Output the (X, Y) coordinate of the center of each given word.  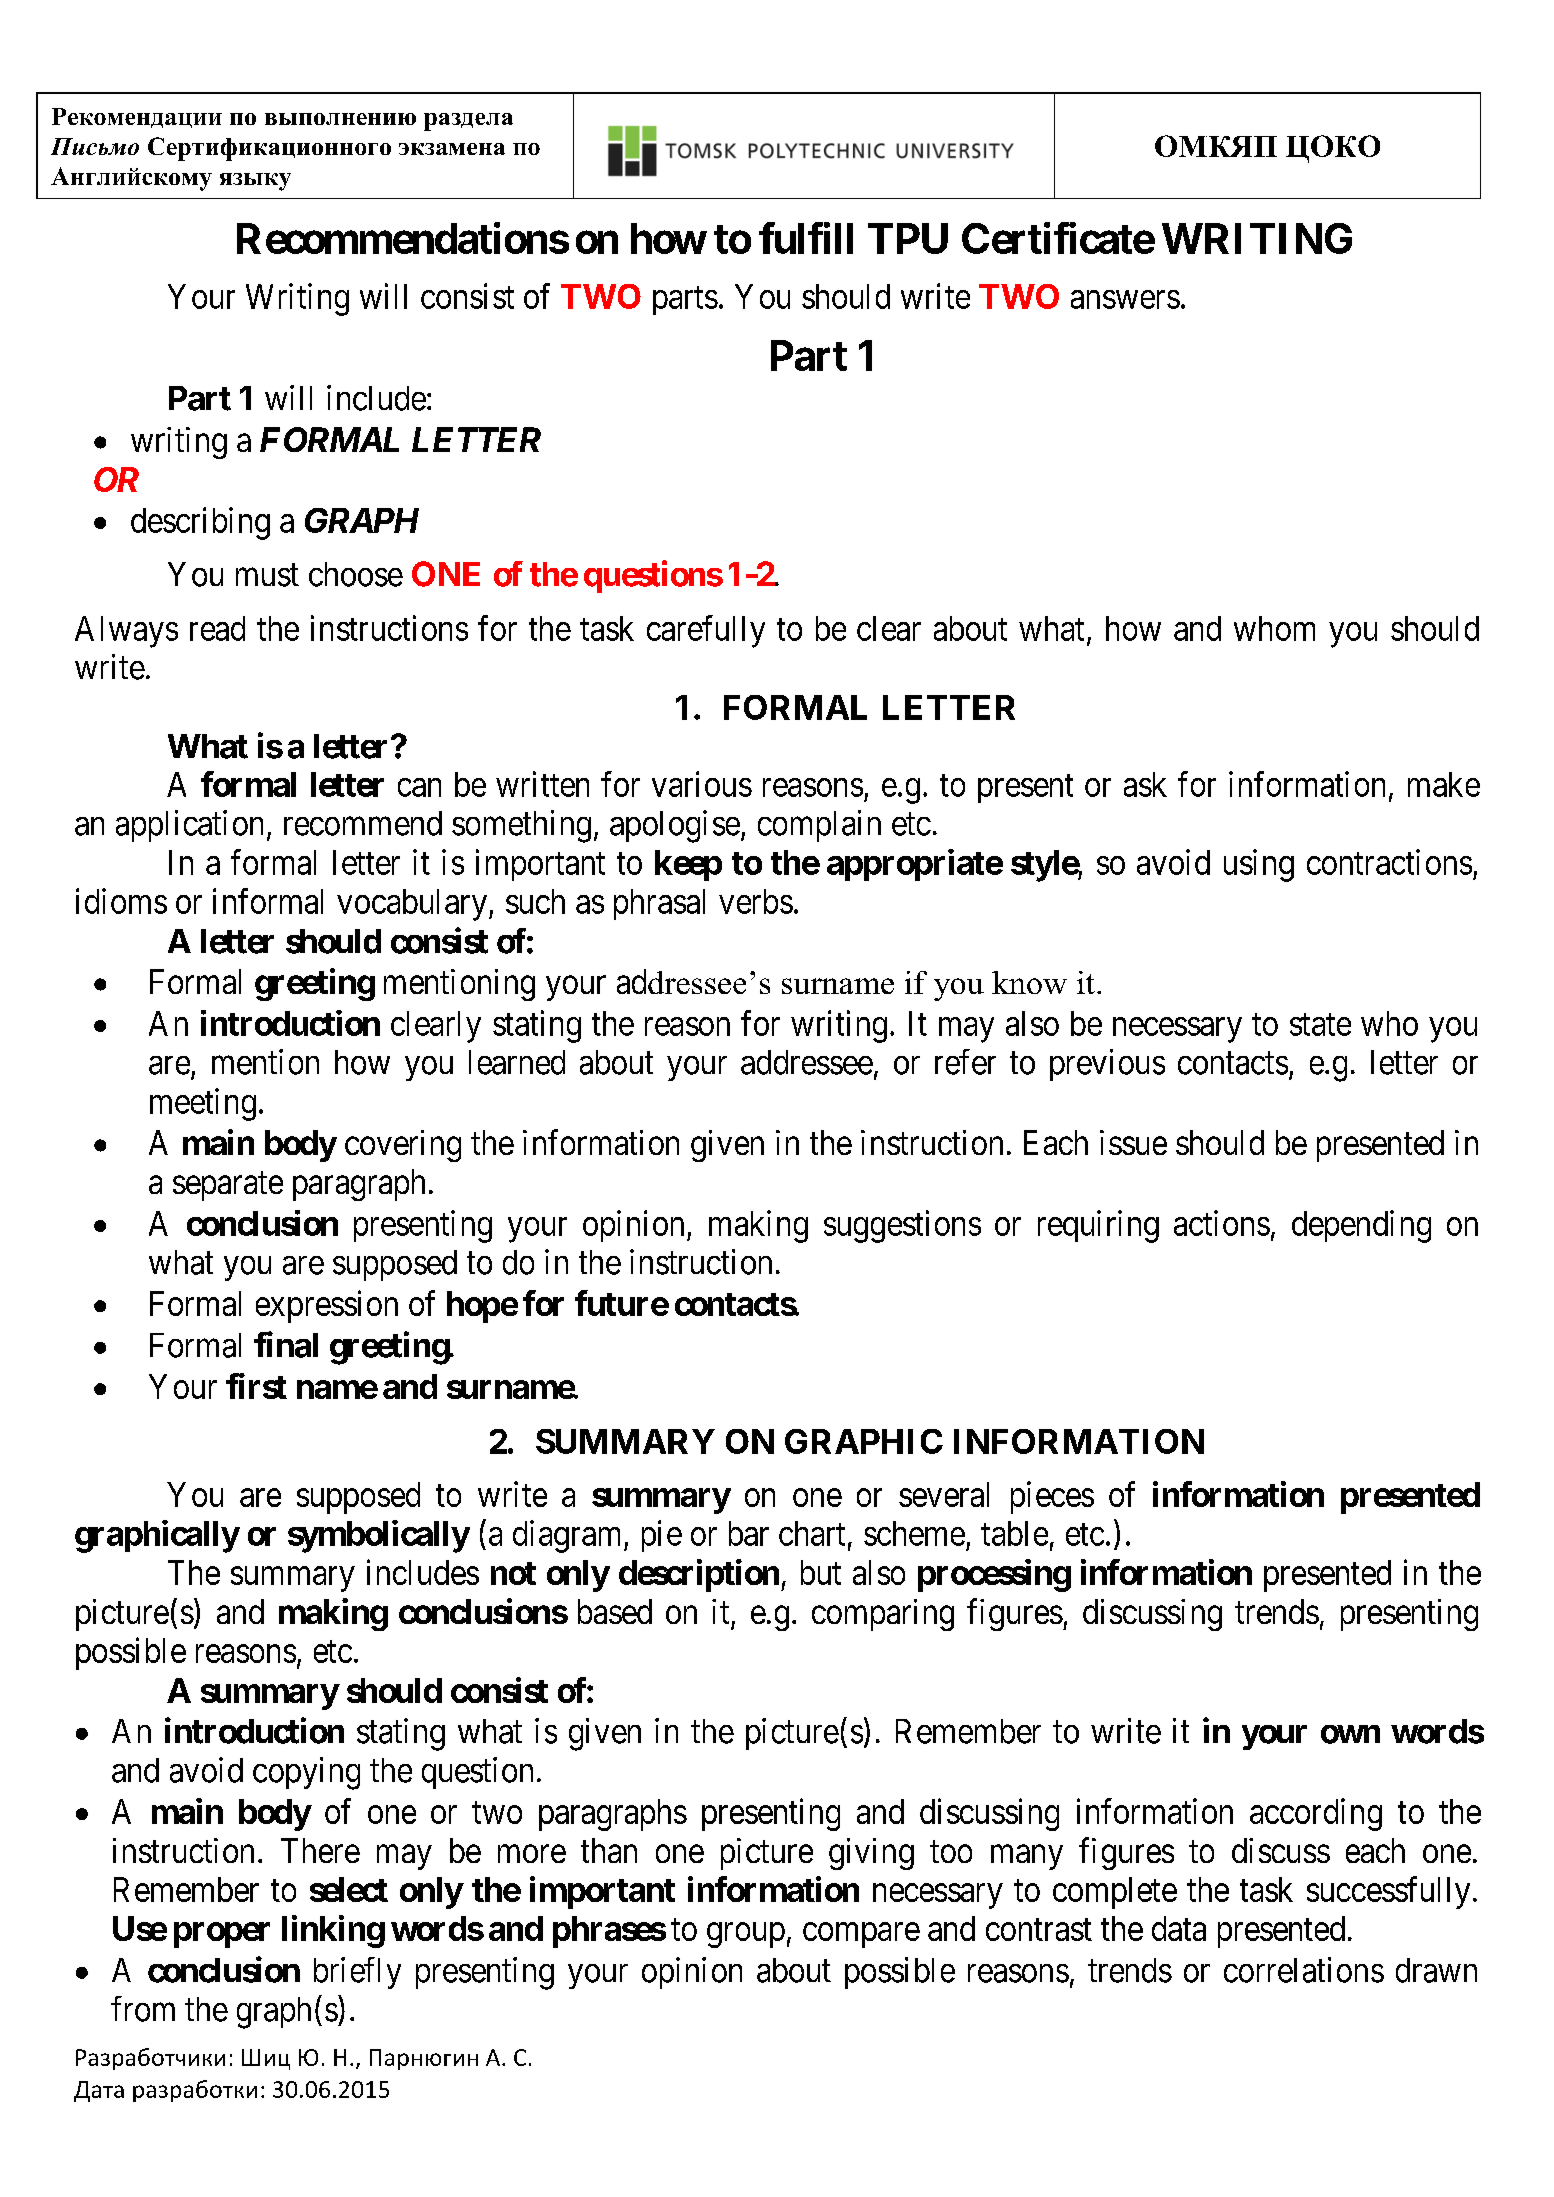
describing (200, 523)
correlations (1304, 1970)
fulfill (806, 238)
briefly (357, 1973)
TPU (908, 238)
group (746, 1935)
